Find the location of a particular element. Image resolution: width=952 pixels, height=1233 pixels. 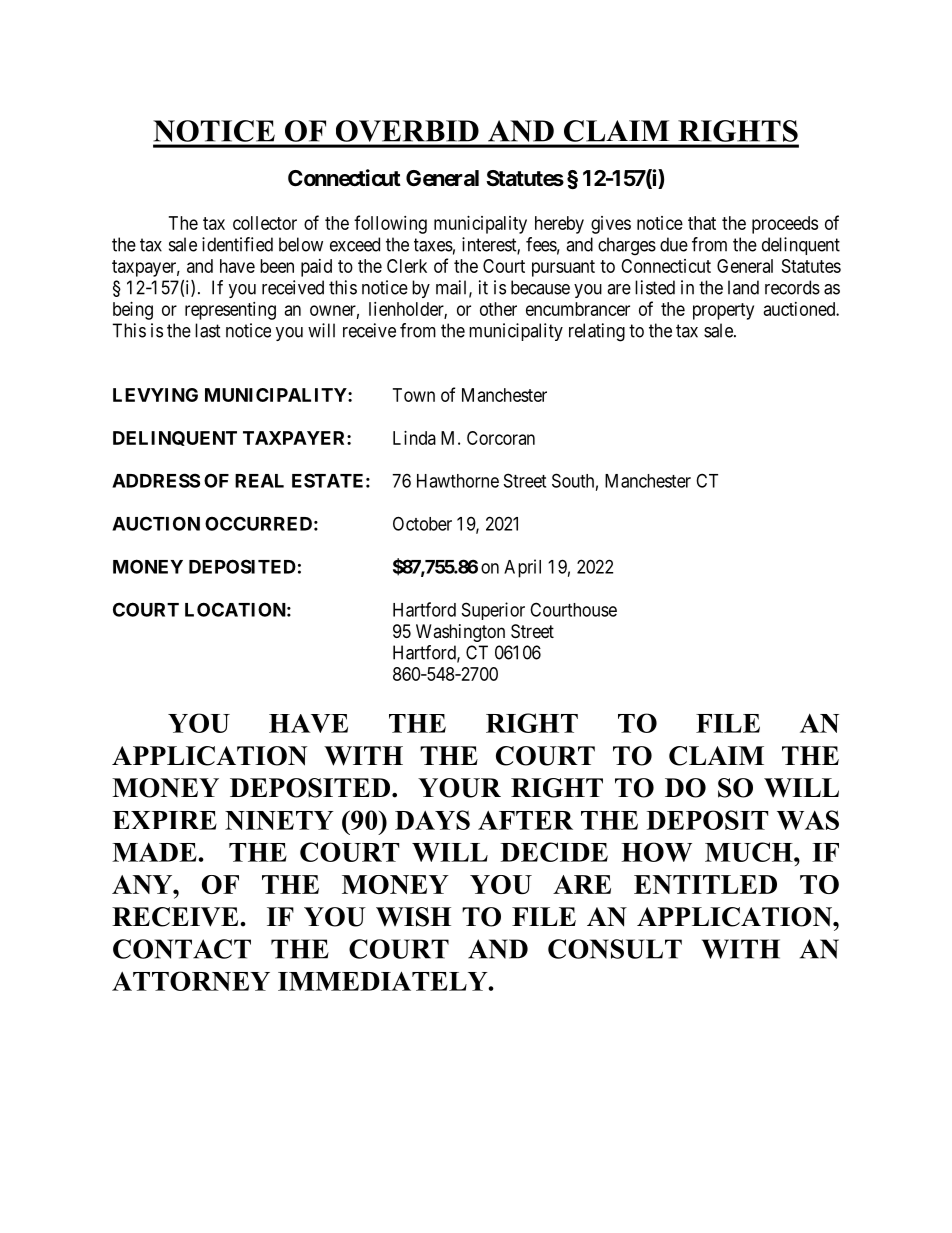

OVERBID is located at coordinates (407, 131).
